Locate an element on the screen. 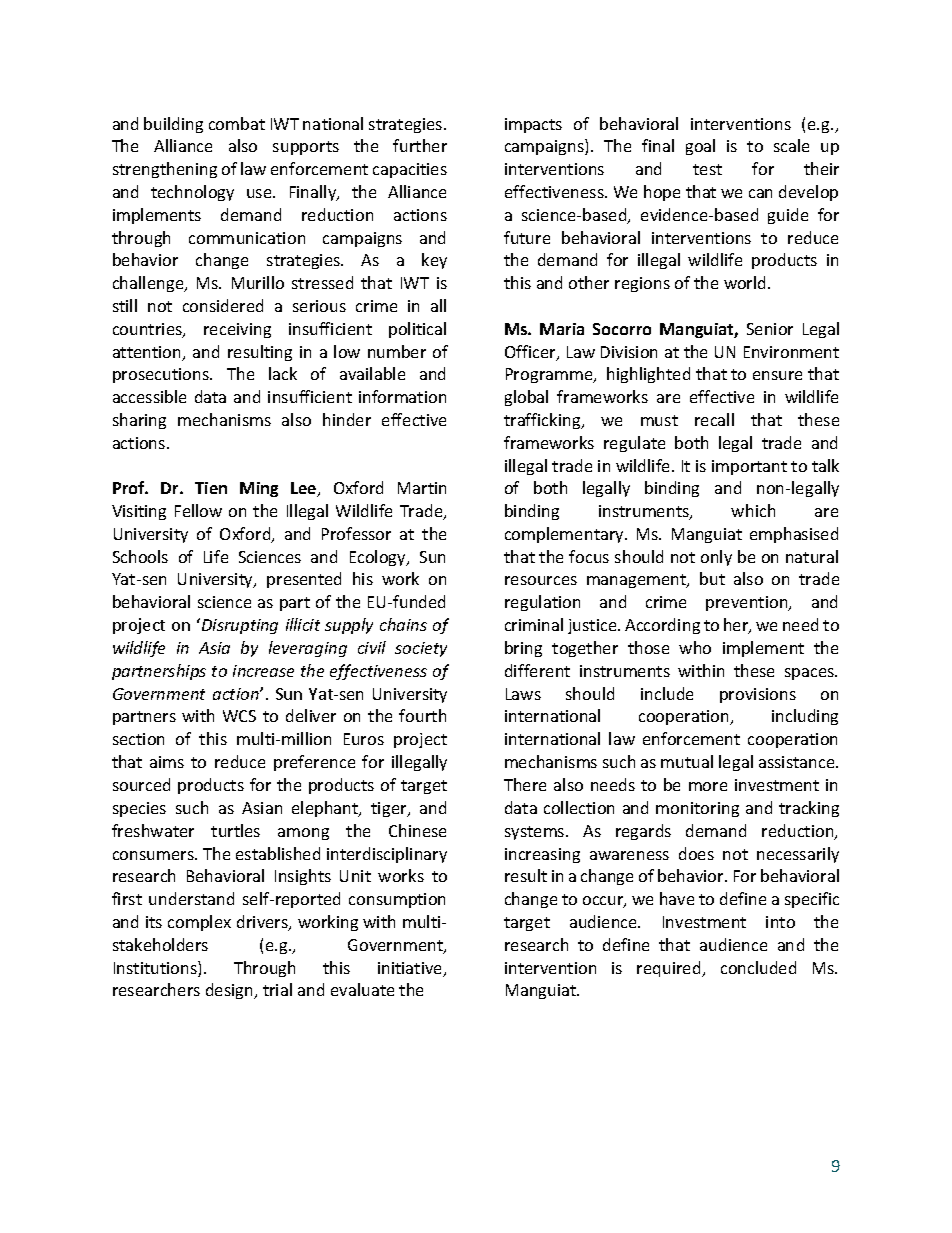  more is located at coordinates (708, 786).
